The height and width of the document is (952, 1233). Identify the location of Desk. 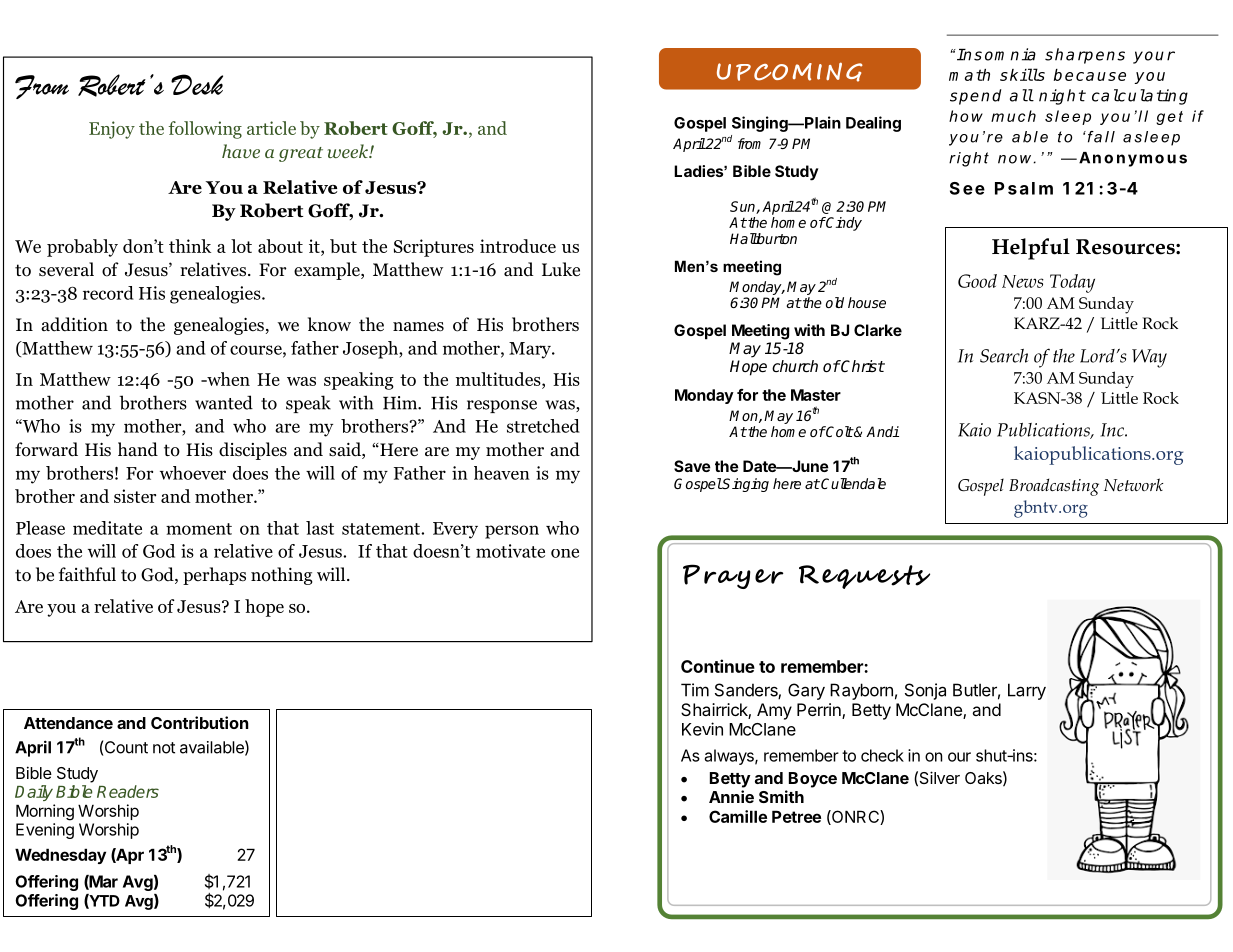
(197, 84).
